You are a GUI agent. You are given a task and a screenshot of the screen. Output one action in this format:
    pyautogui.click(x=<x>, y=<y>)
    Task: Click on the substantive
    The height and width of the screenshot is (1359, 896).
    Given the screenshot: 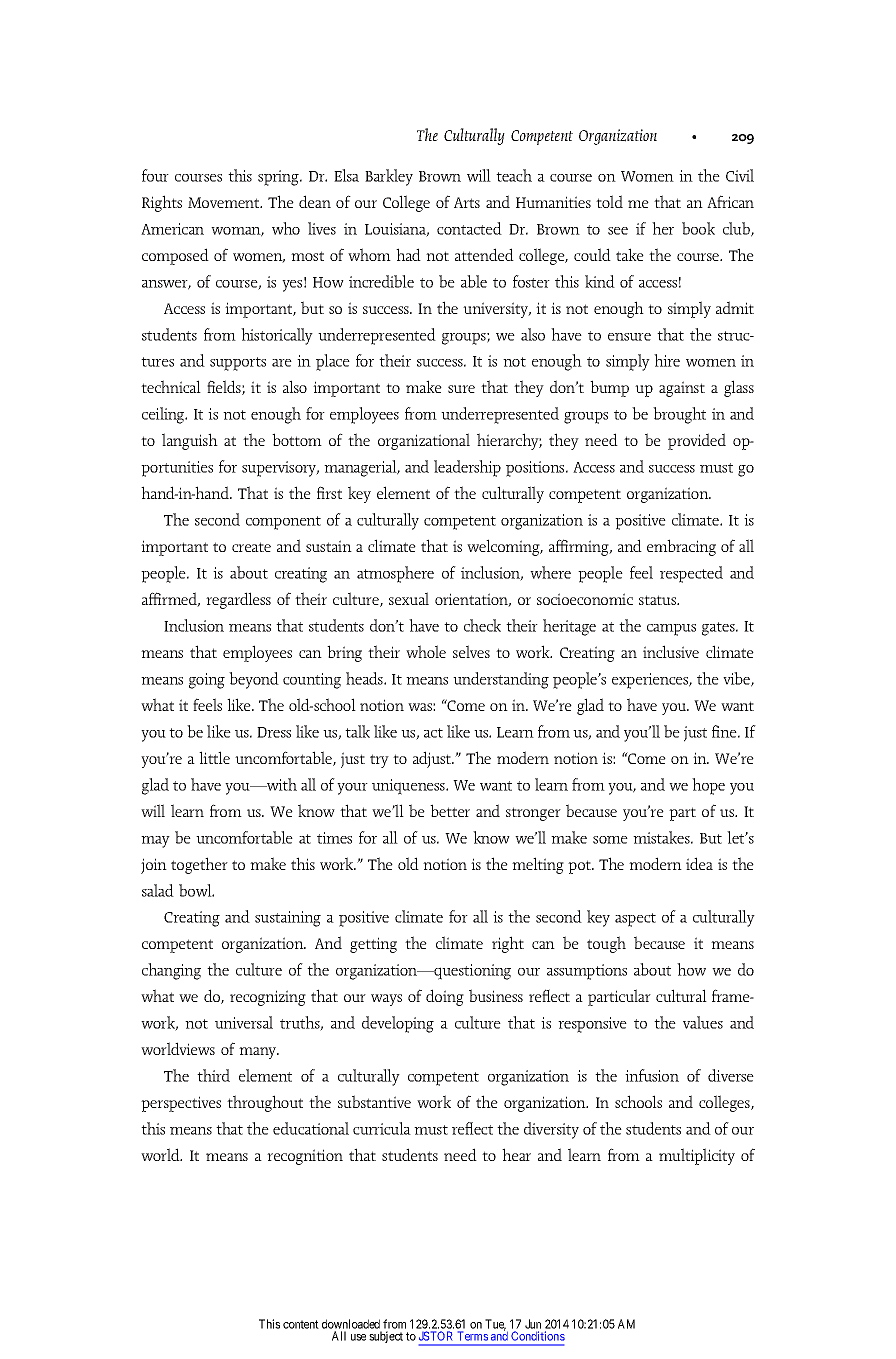 What is the action you would take?
    pyautogui.click(x=374, y=1101)
